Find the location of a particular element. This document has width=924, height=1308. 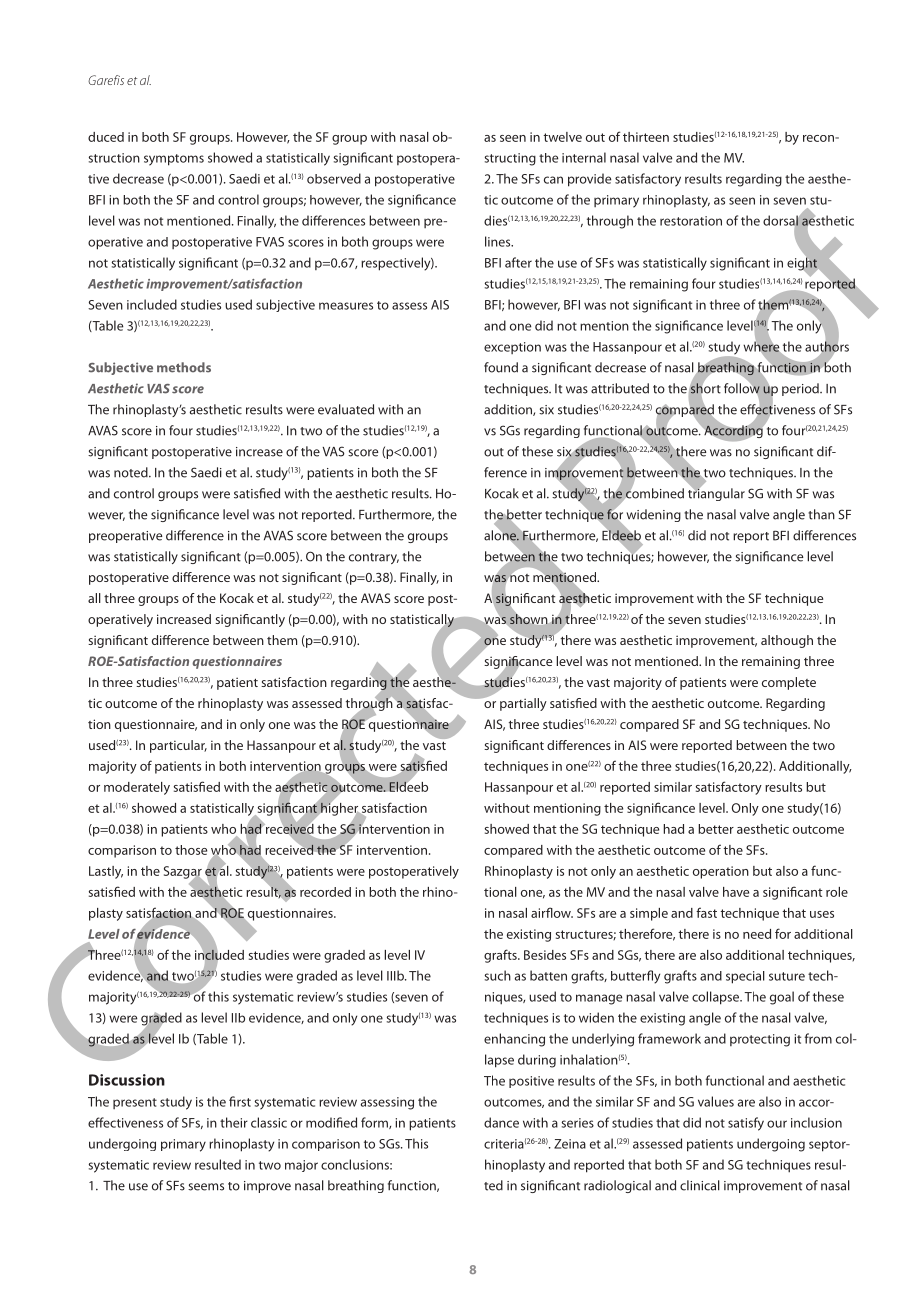

have is located at coordinates (736, 892).
